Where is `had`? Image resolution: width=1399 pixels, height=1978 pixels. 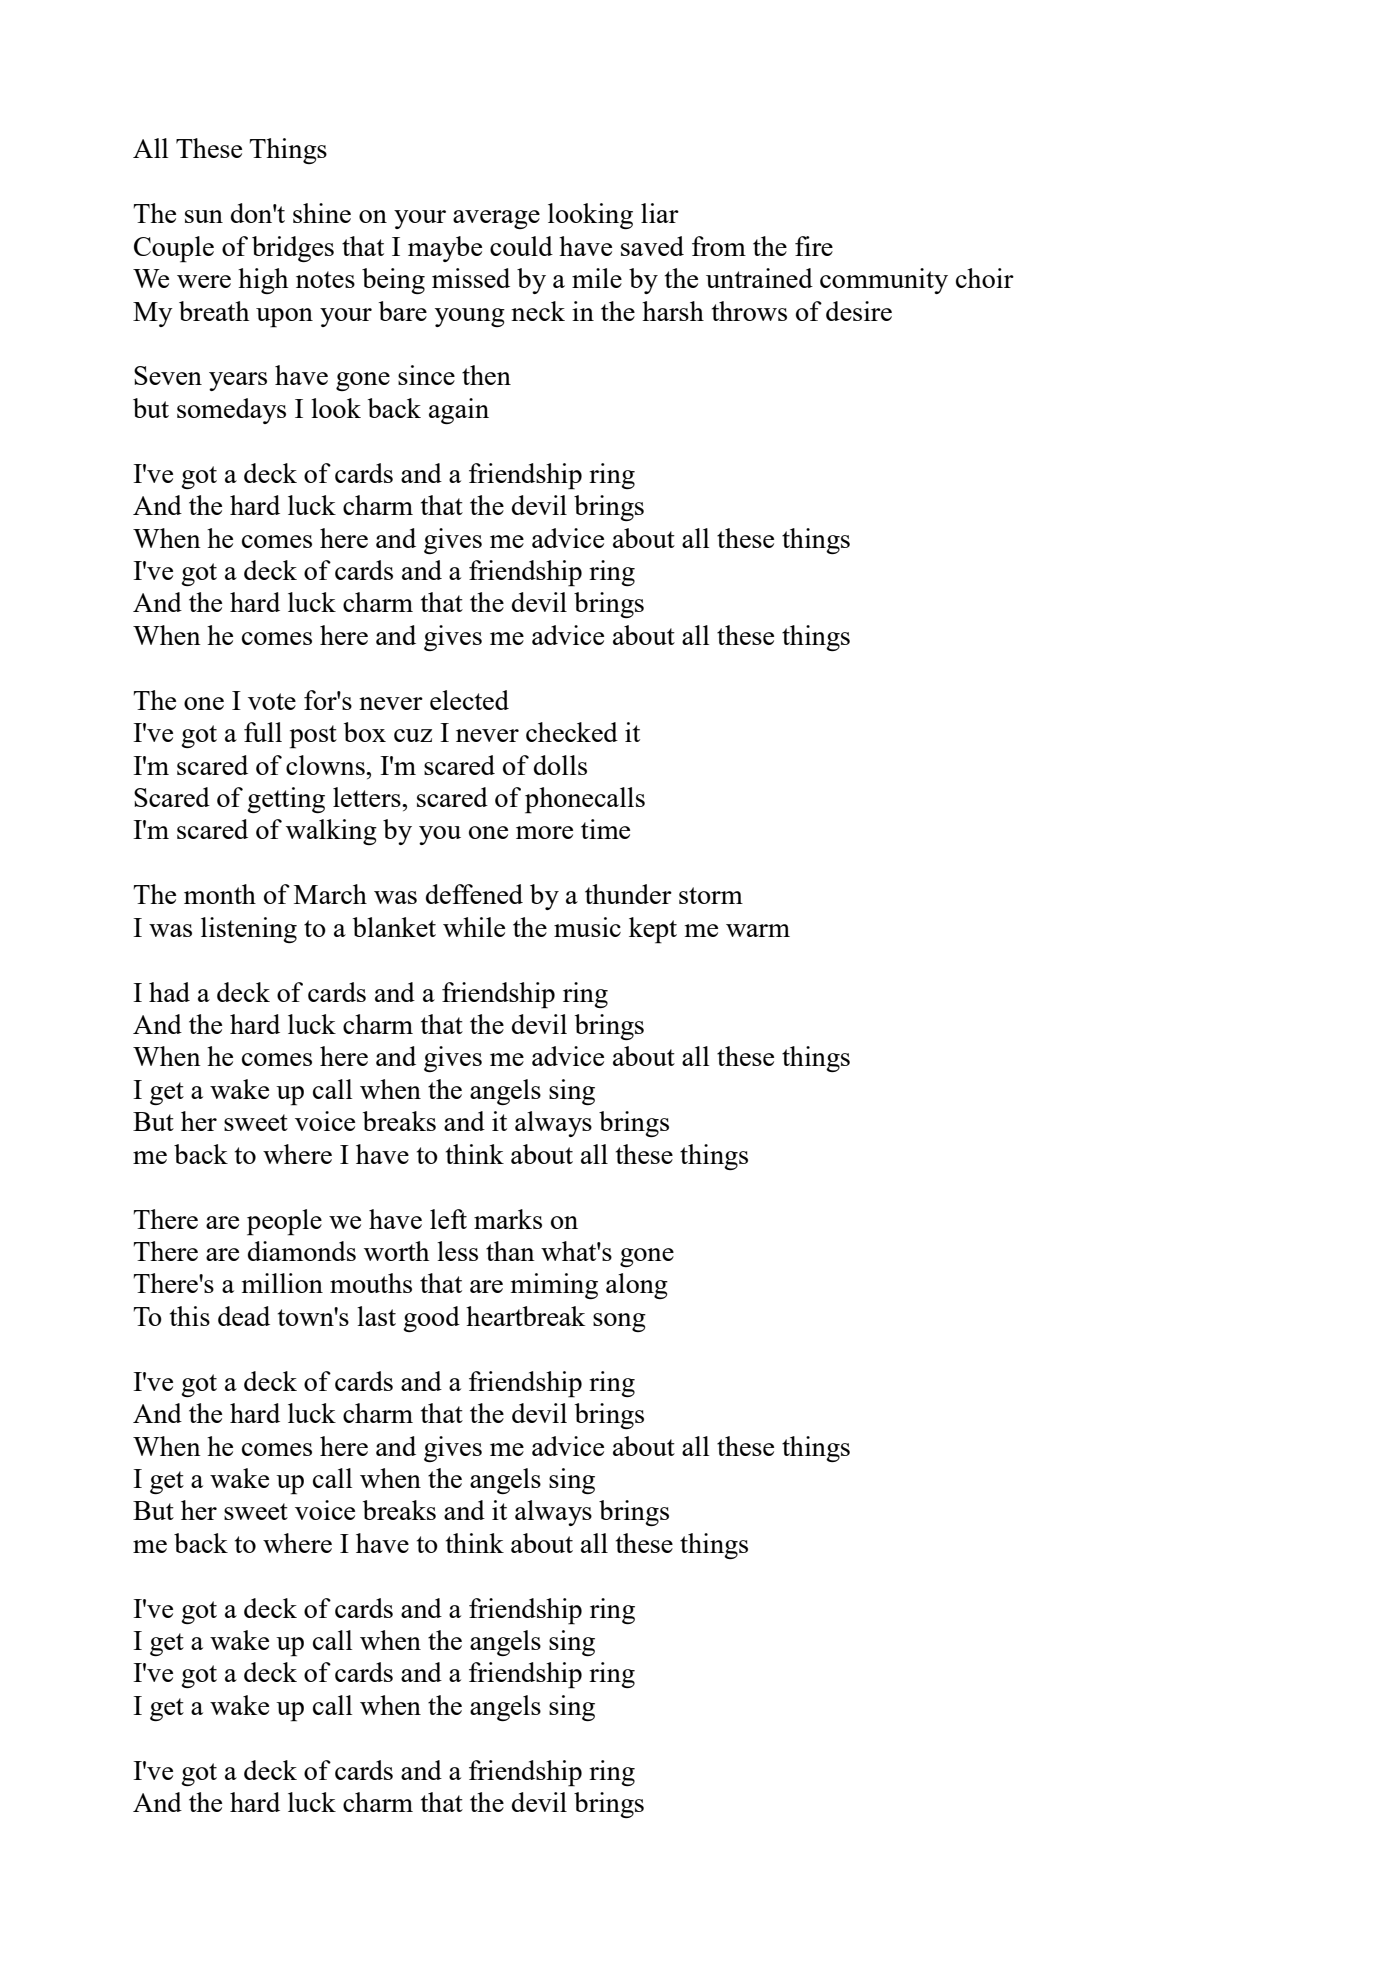 had is located at coordinates (169, 992).
